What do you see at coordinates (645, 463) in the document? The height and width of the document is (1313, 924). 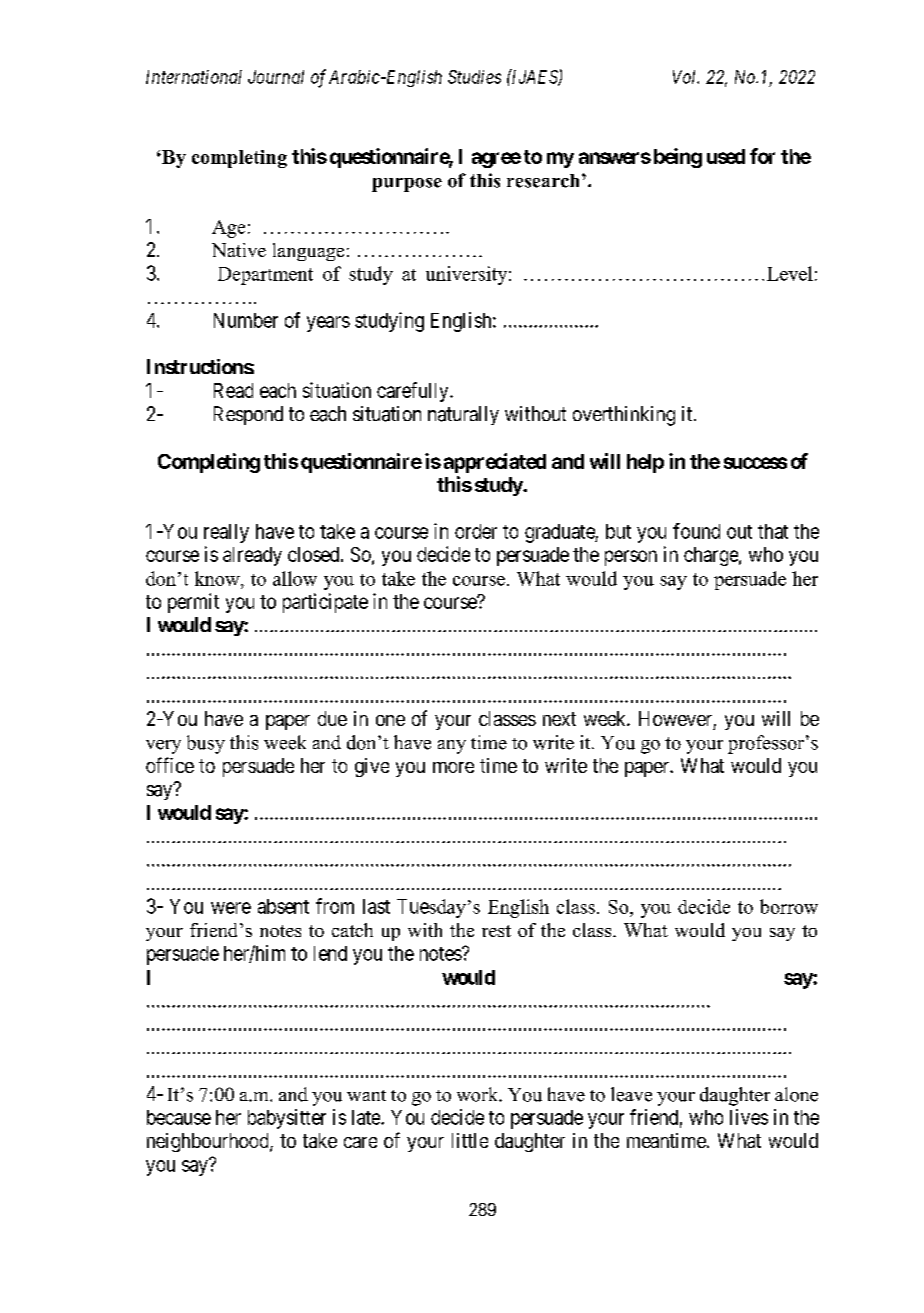 I see `help` at bounding box center [645, 463].
